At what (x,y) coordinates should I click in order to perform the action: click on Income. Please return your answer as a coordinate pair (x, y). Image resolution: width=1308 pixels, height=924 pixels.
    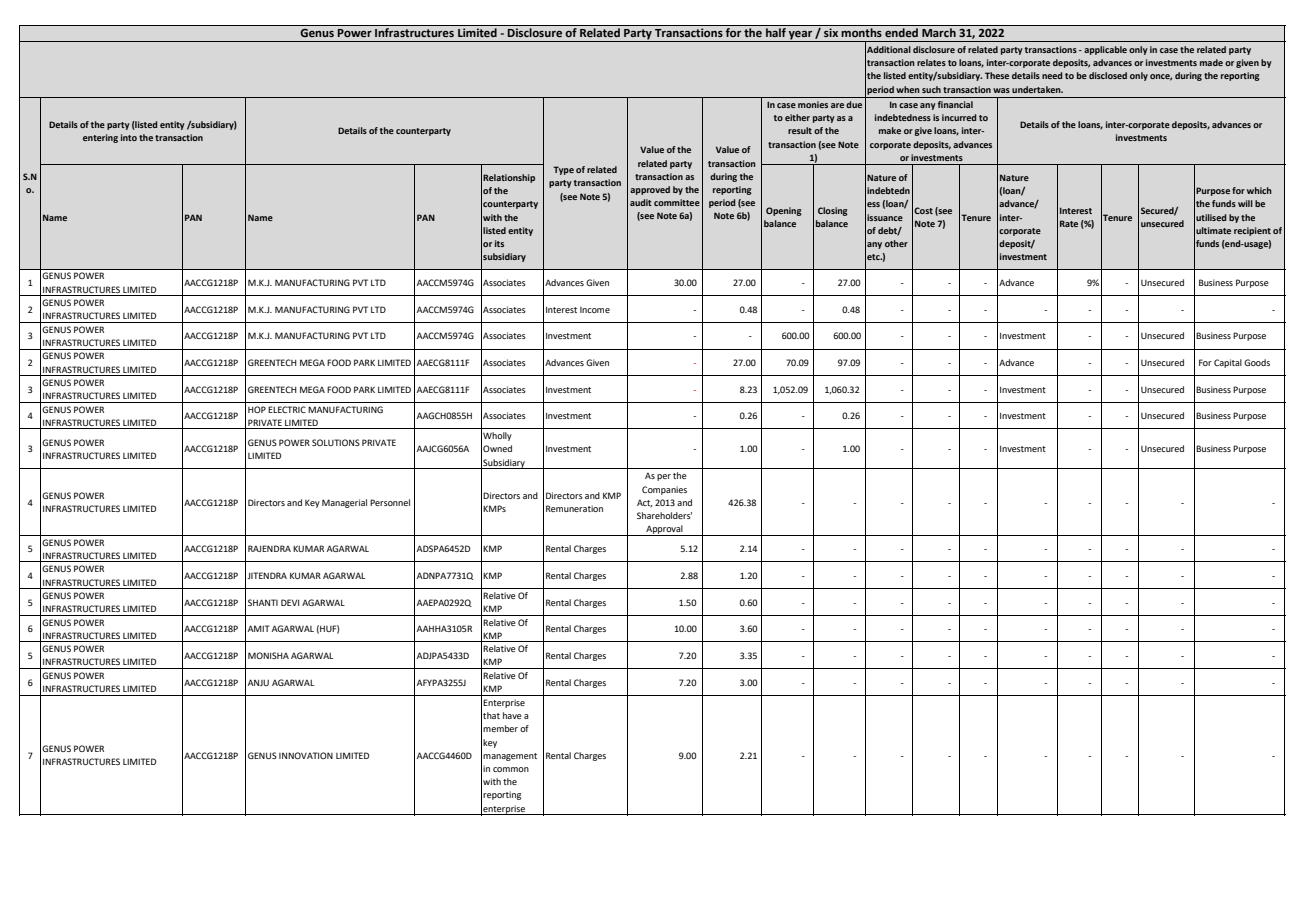
    Looking at the image, I should click on (595, 310).
